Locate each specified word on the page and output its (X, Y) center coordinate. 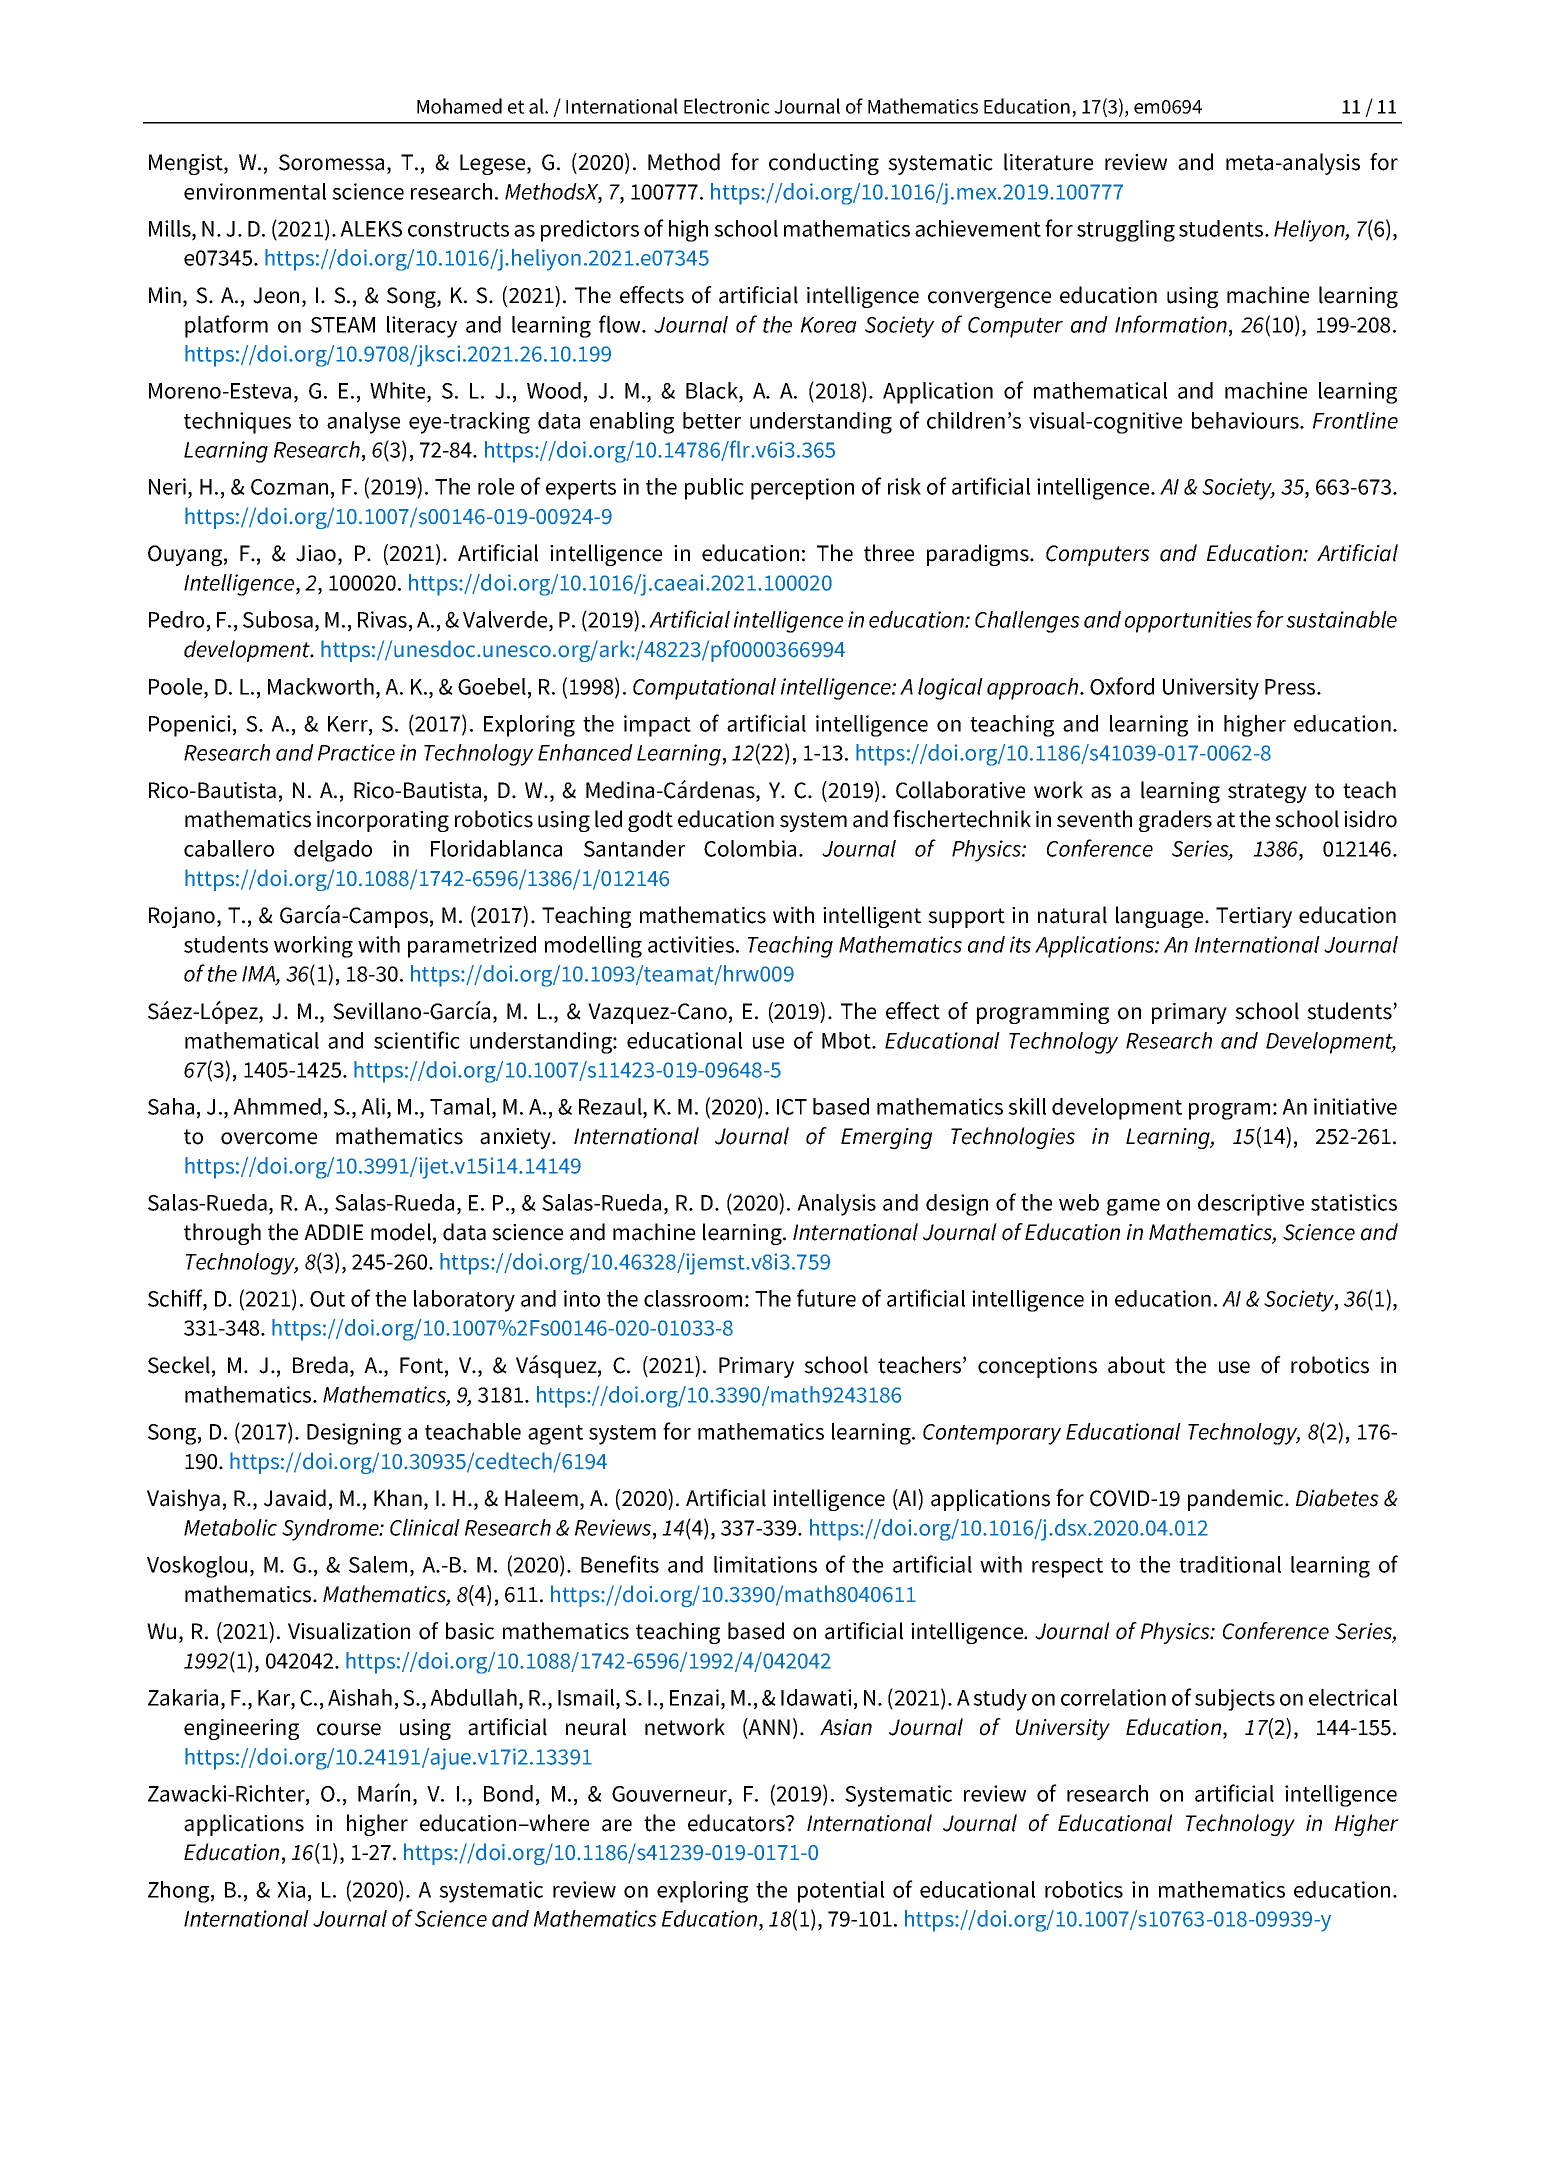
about (1136, 1365)
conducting (824, 164)
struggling (1126, 231)
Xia (291, 1889)
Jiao (316, 553)
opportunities (1188, 622)
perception (802, 489)
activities (692, 944)
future (826, 1298)
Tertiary (1254, 917)
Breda (320, 1365)
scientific (417, 1040)
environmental (255, 191)
